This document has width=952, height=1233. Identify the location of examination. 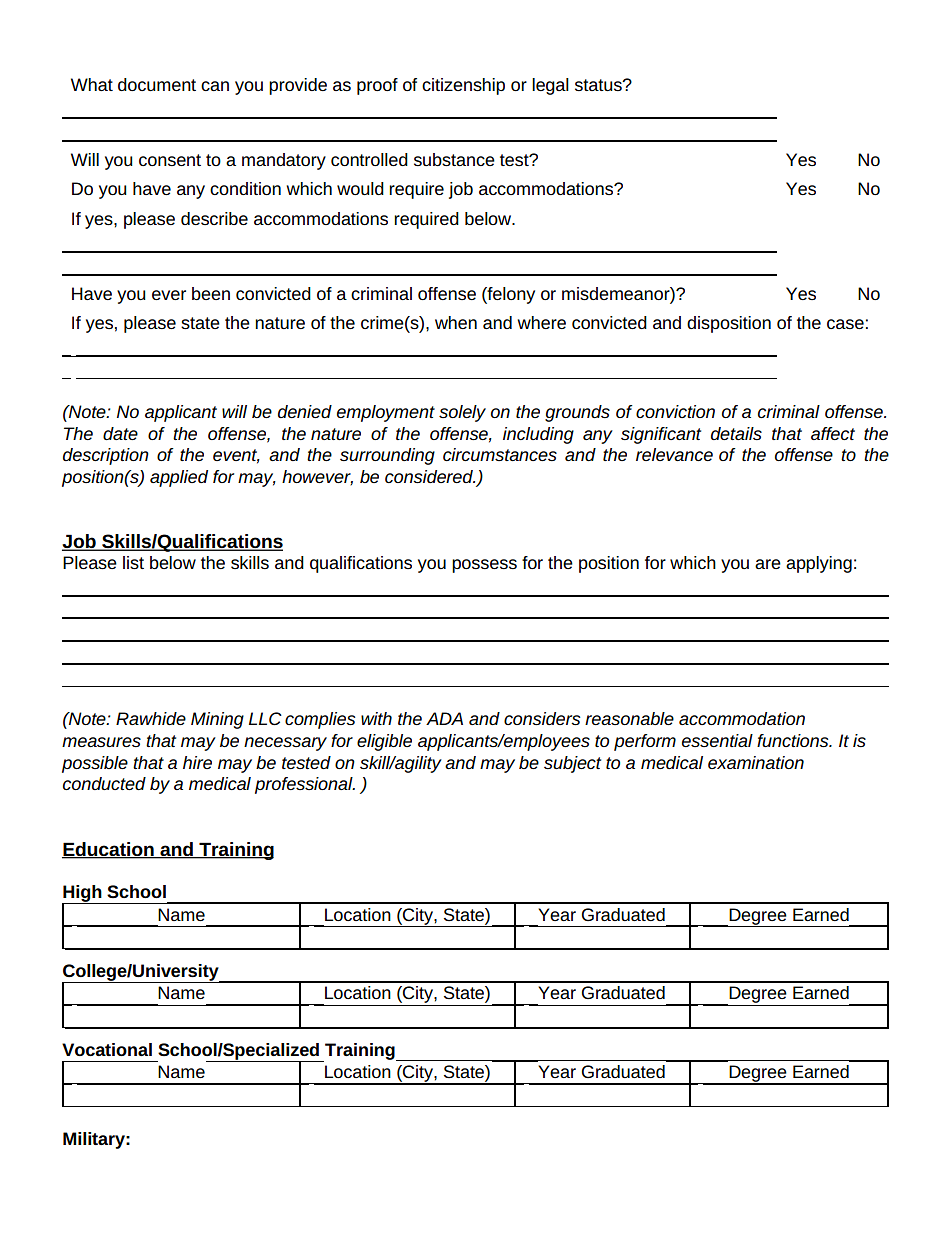
(756, 762).
